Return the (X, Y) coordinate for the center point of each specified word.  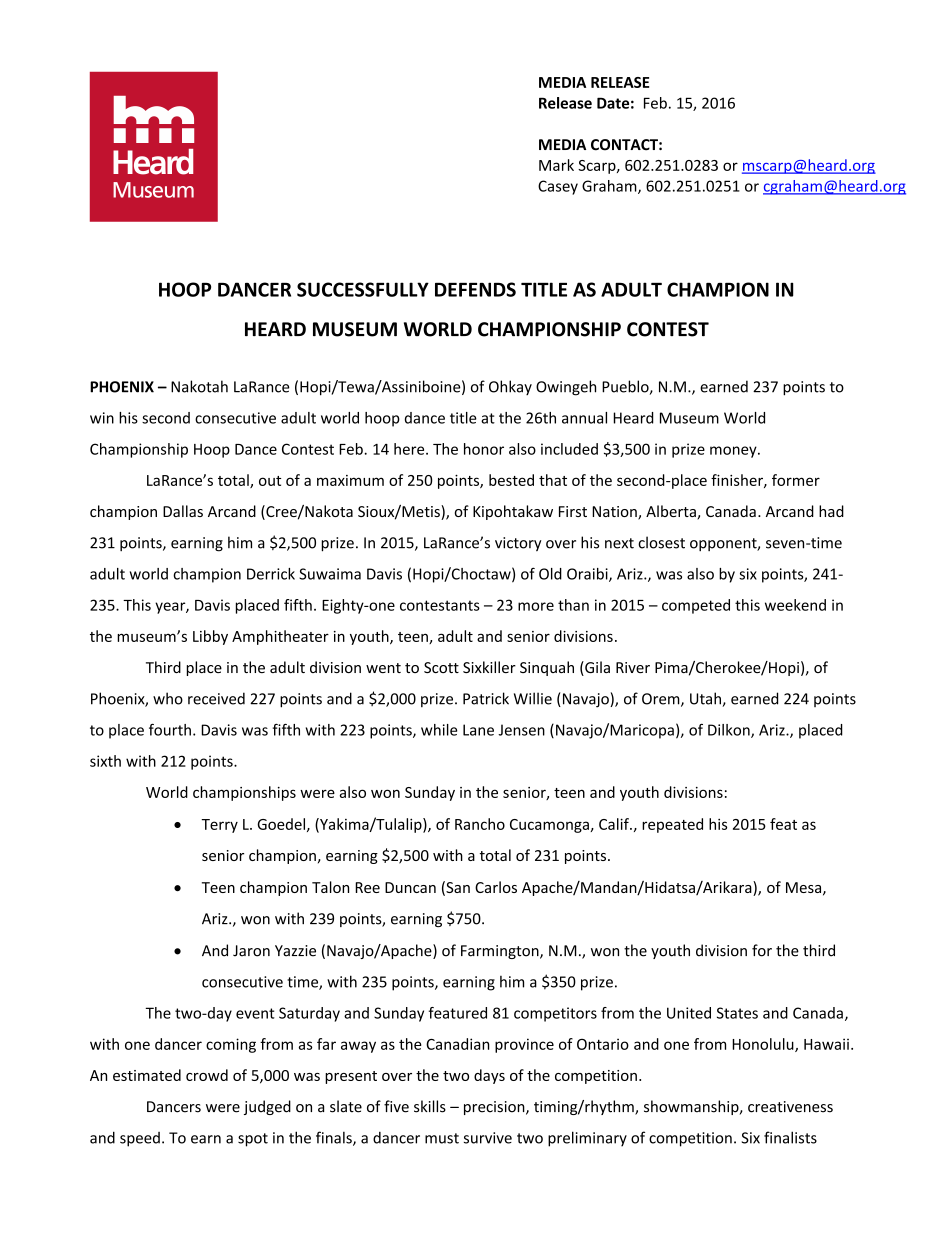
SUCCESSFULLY (363, 289)
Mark (556, 165)
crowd (207, 1075)
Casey (558, 187)
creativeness (790, 1107)
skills (430, 1106)
